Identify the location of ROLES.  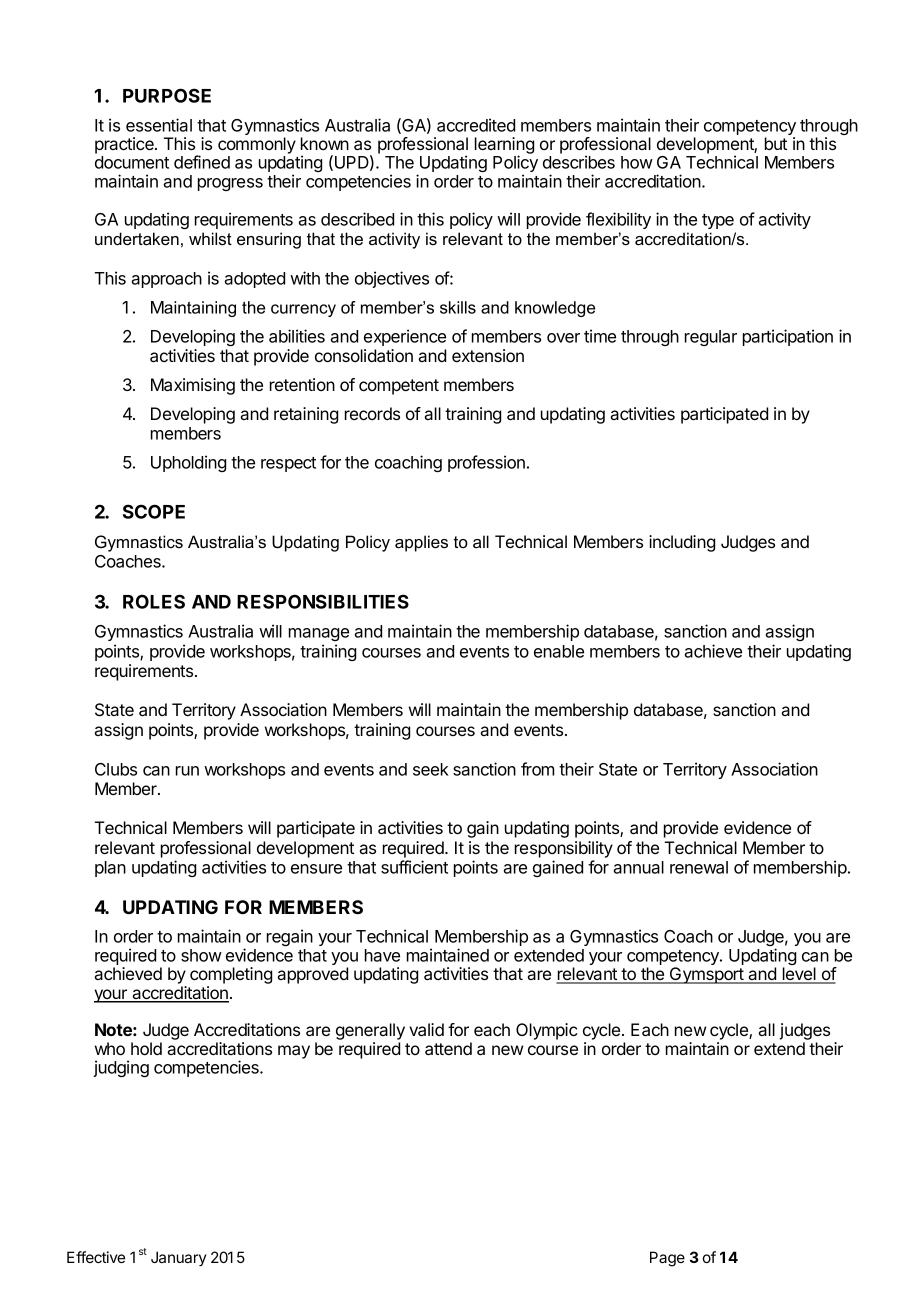
(154, 601).
